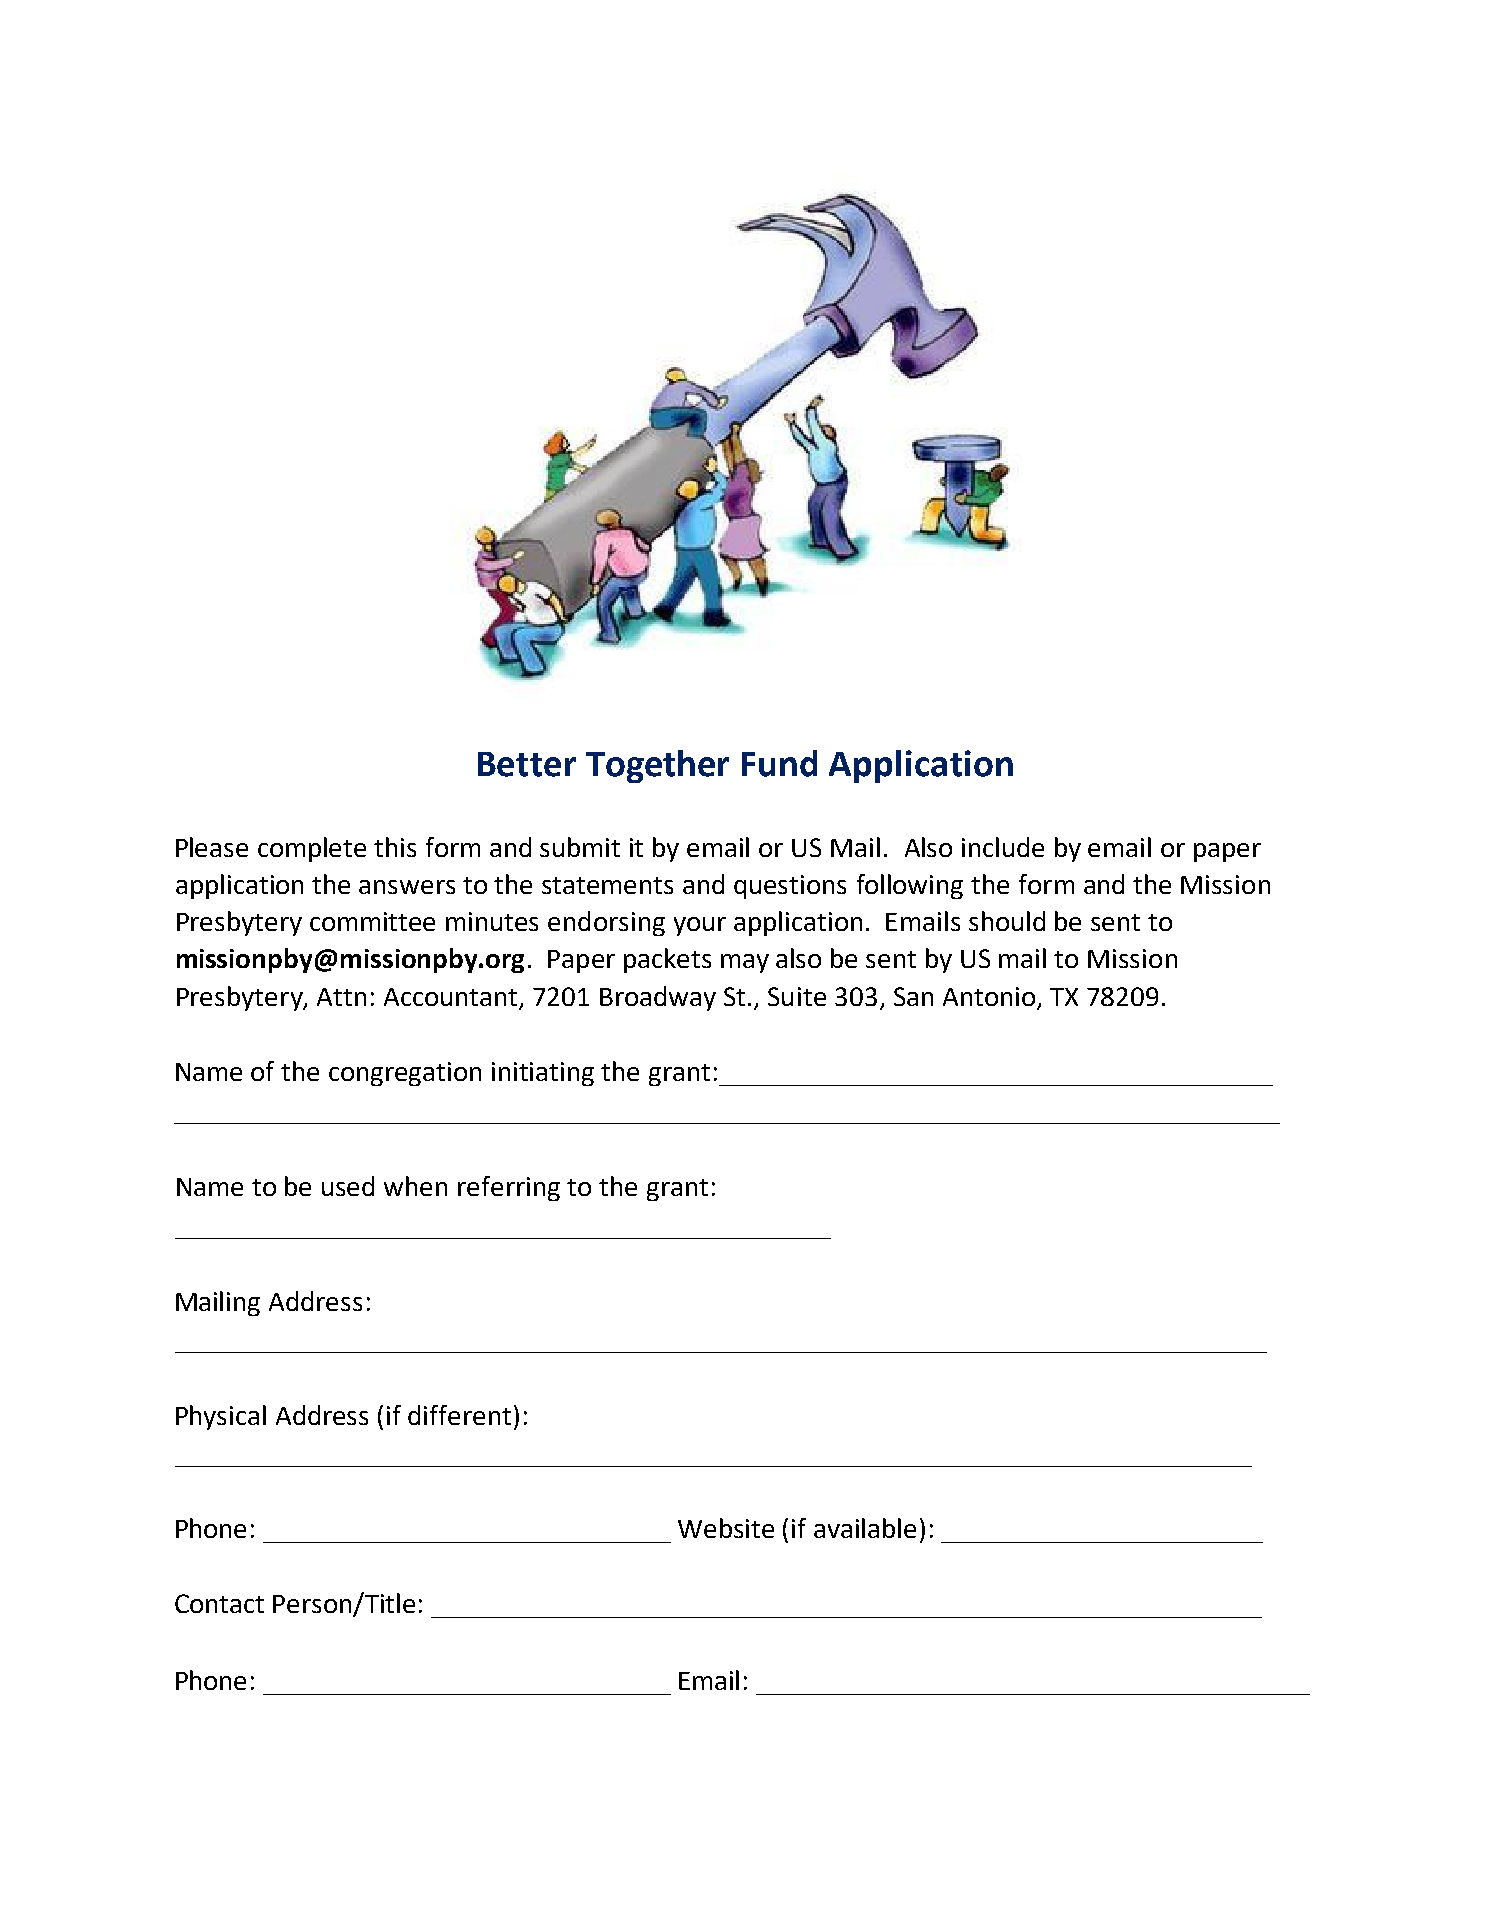 This page has width=1490, height=1929. I want to click on Contact, so click(219, 1603).
